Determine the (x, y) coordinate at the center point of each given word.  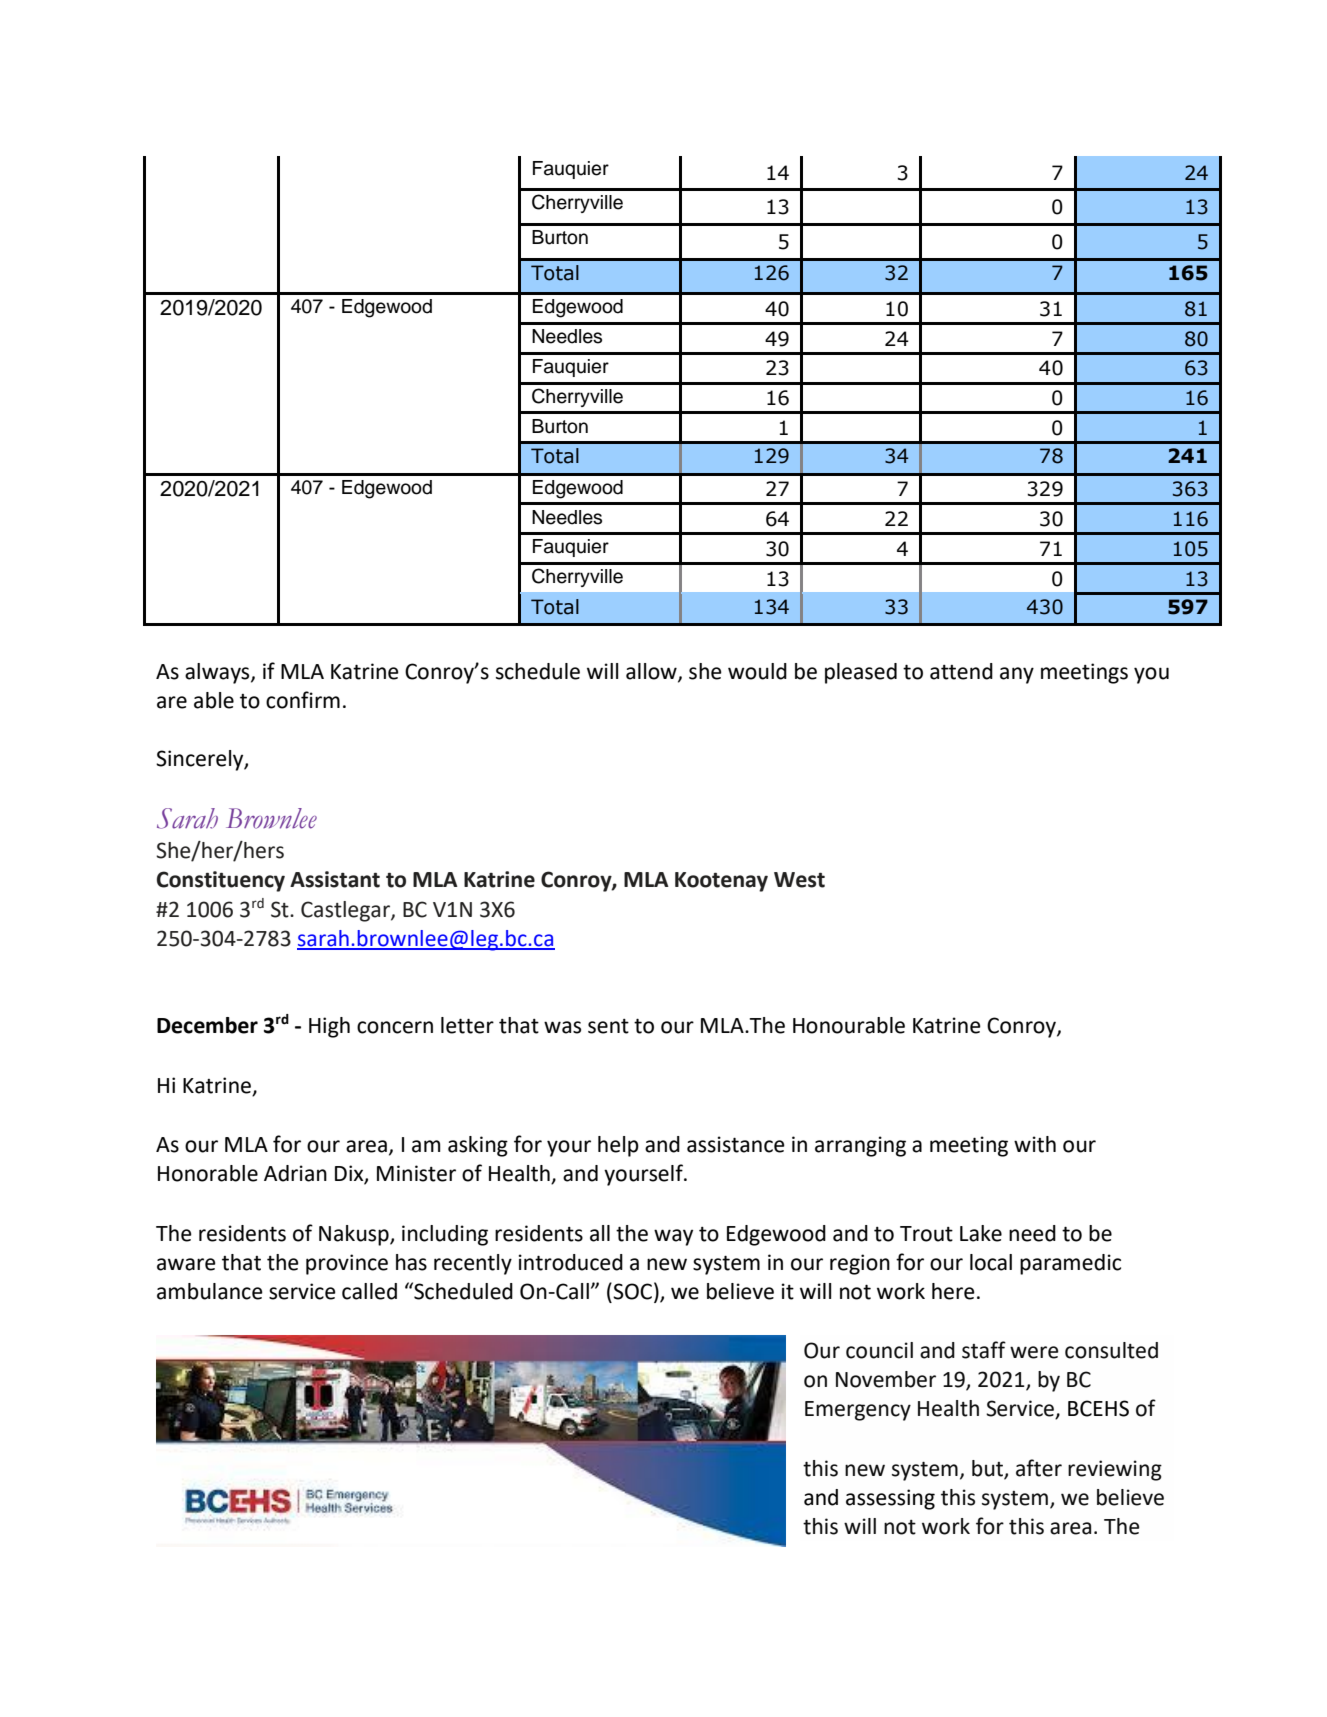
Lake (981, 1233)
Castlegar (346, 911)
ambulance (210, 1291)
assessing (890, 1499)
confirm (303, 700)
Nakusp (355, 1235)
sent (608, 1026)
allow (652, 672)
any (1017, 675)
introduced (570, 1262)
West (799, 880)
